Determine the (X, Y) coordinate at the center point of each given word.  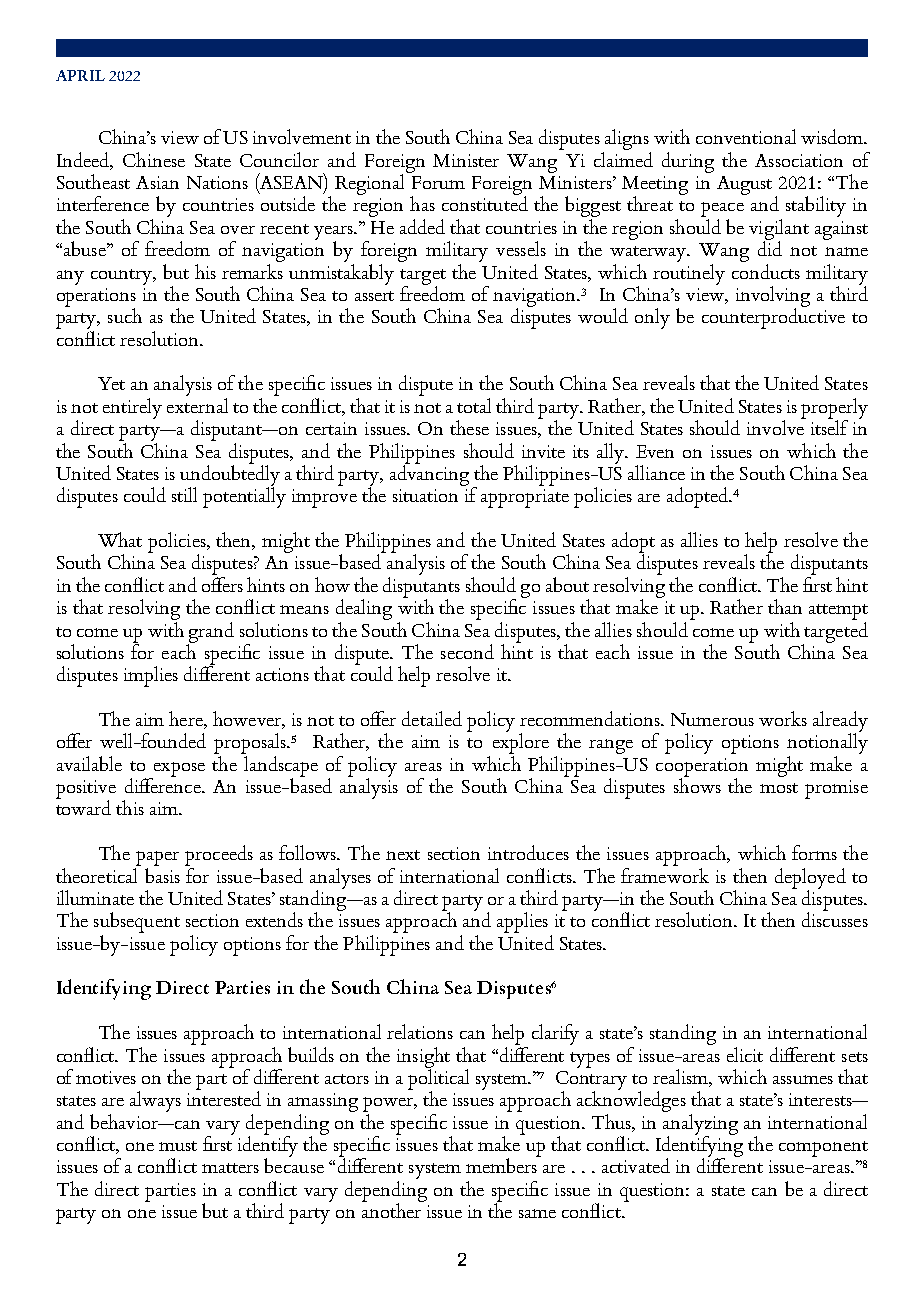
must (178, 1146)
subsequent (137, 922)
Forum (438, 182)
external (197, 404)
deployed (810, 879)
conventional (746, 136)
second (467, 651)
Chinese (154, 159)
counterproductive (773, 317)
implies (151, 676)
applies (522, 922)
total (474, 405)
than (785, 606)
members (502, 1164)
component (823, 1149)
